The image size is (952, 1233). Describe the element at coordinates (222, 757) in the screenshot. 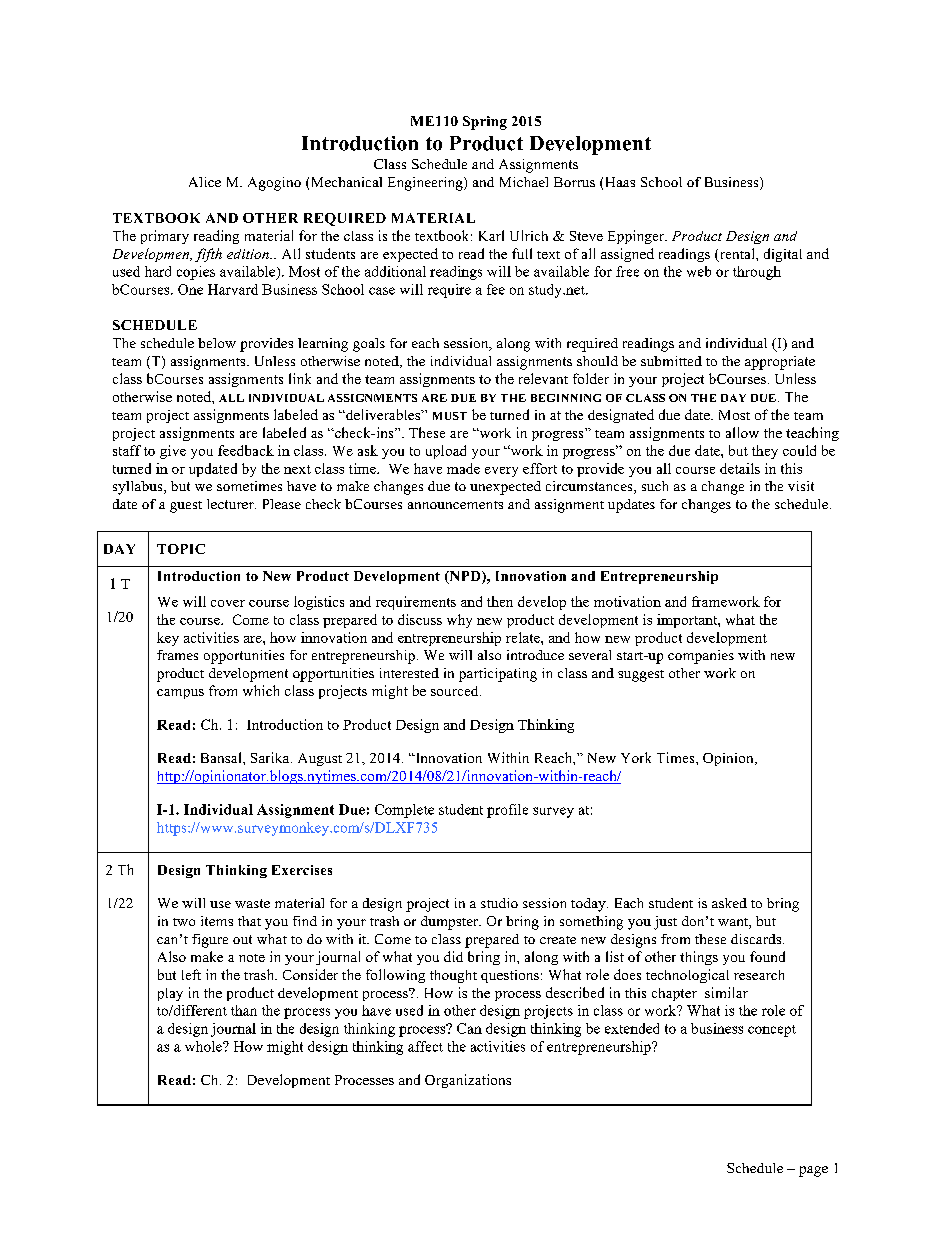

I see `Bansal` at that location.
